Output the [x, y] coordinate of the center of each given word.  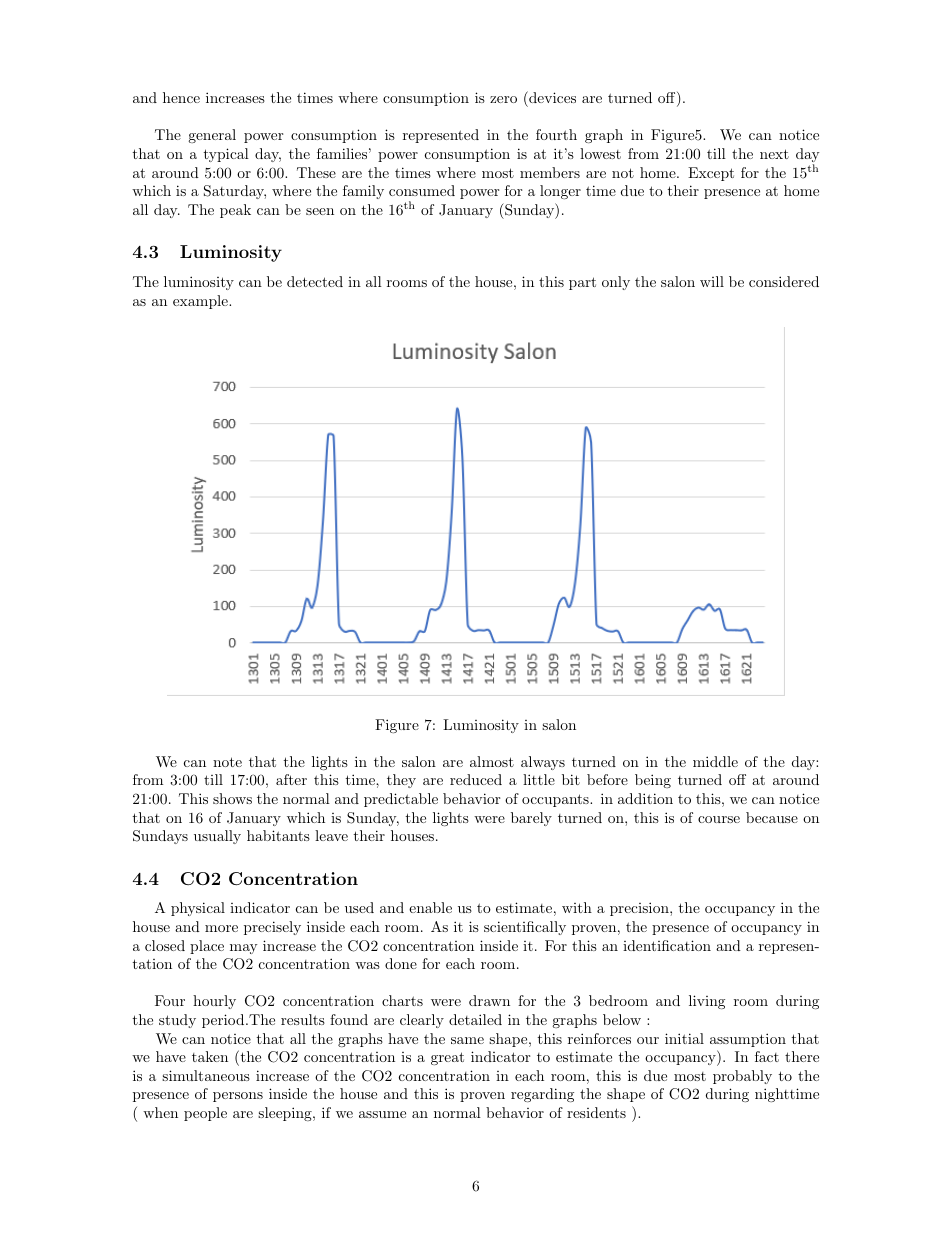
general [212, 136]
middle [715, 761]
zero [503, 99]
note [227, 762]
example [201, 302]
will [712, 281]
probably [742, 1077]
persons [238, 1097]
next [774, 154]
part [582, 283]
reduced [476, 779]
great [447, 1058]
